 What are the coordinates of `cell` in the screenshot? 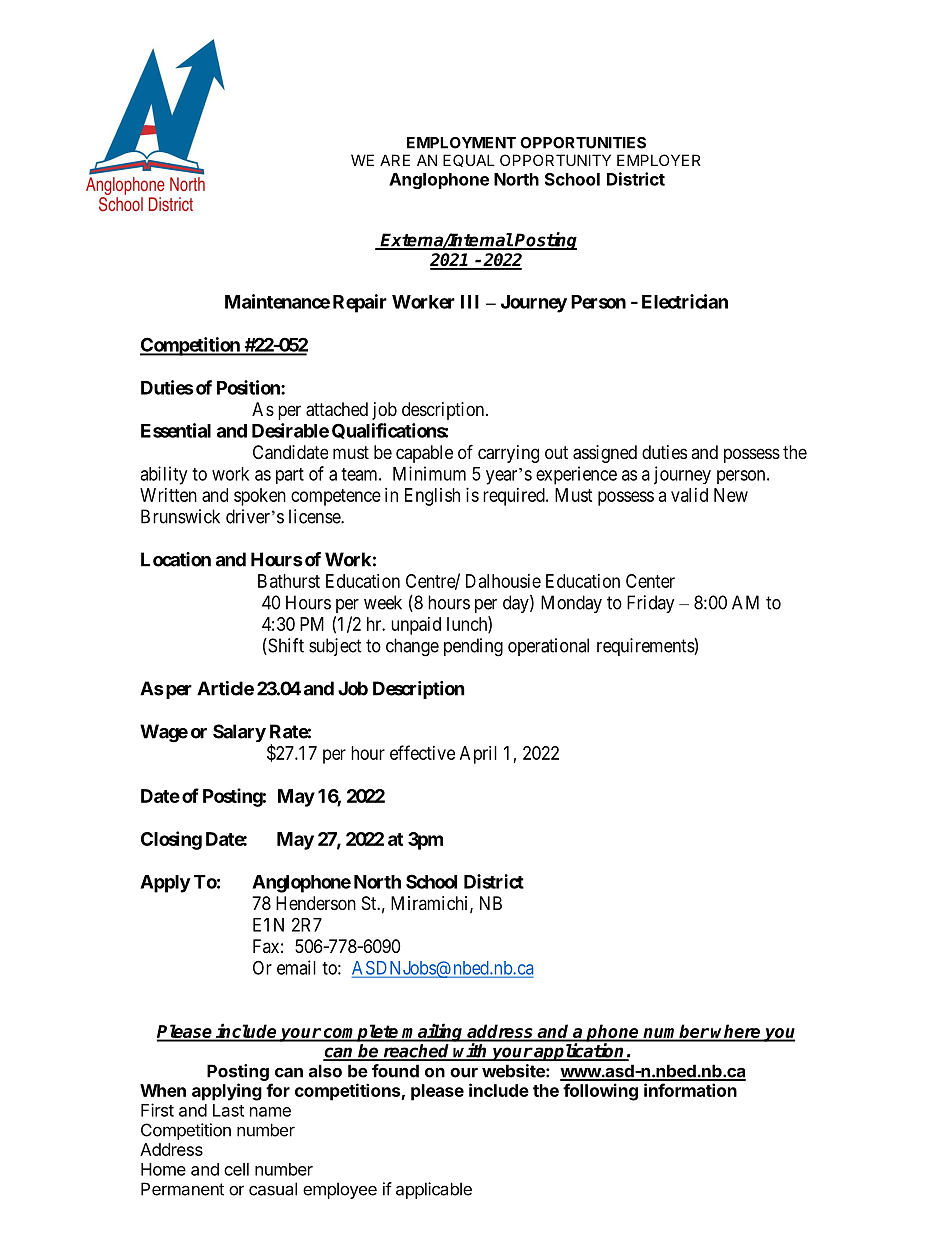 It's located at (236, 1169).
